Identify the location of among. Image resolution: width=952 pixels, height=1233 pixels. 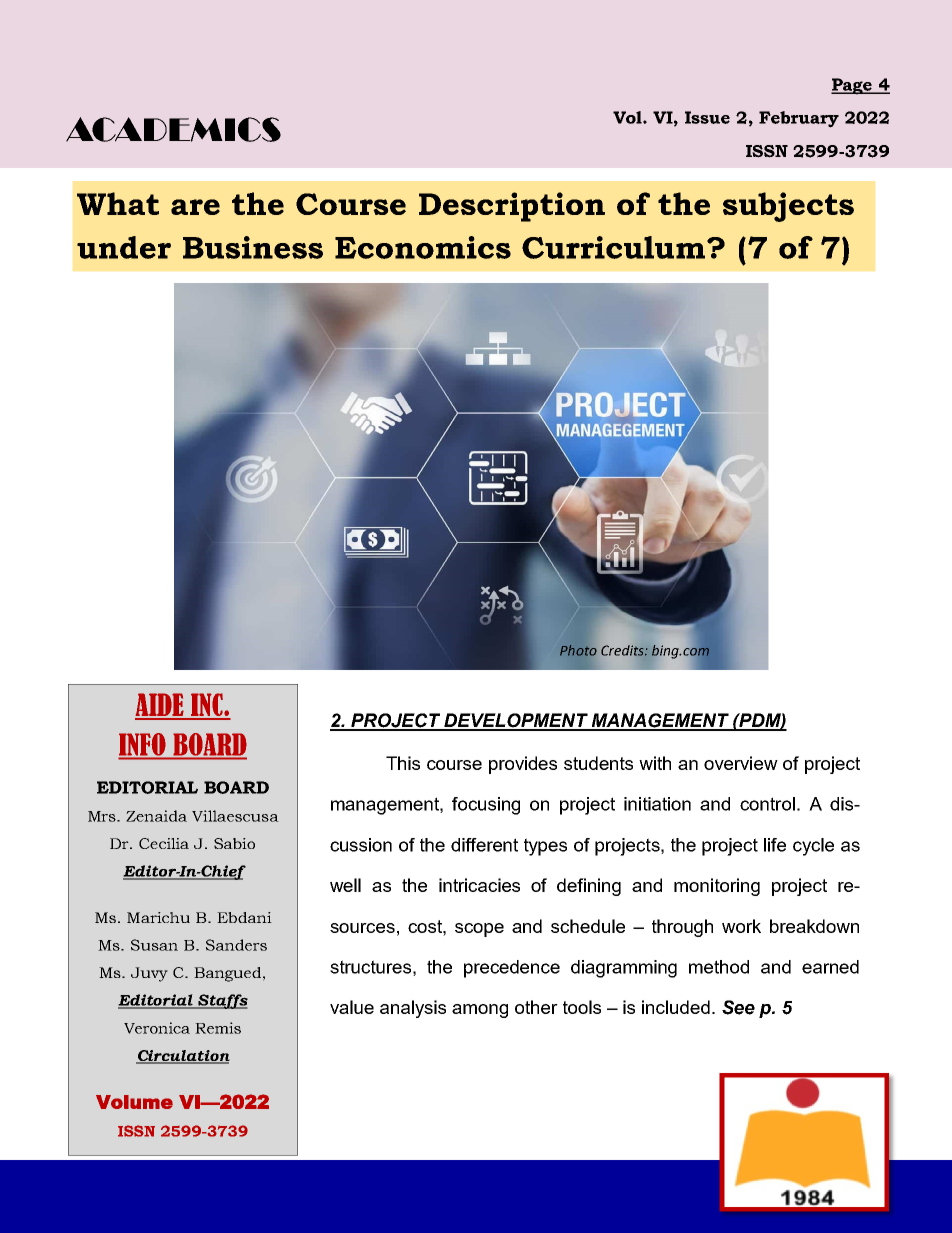
(480, 1011).
